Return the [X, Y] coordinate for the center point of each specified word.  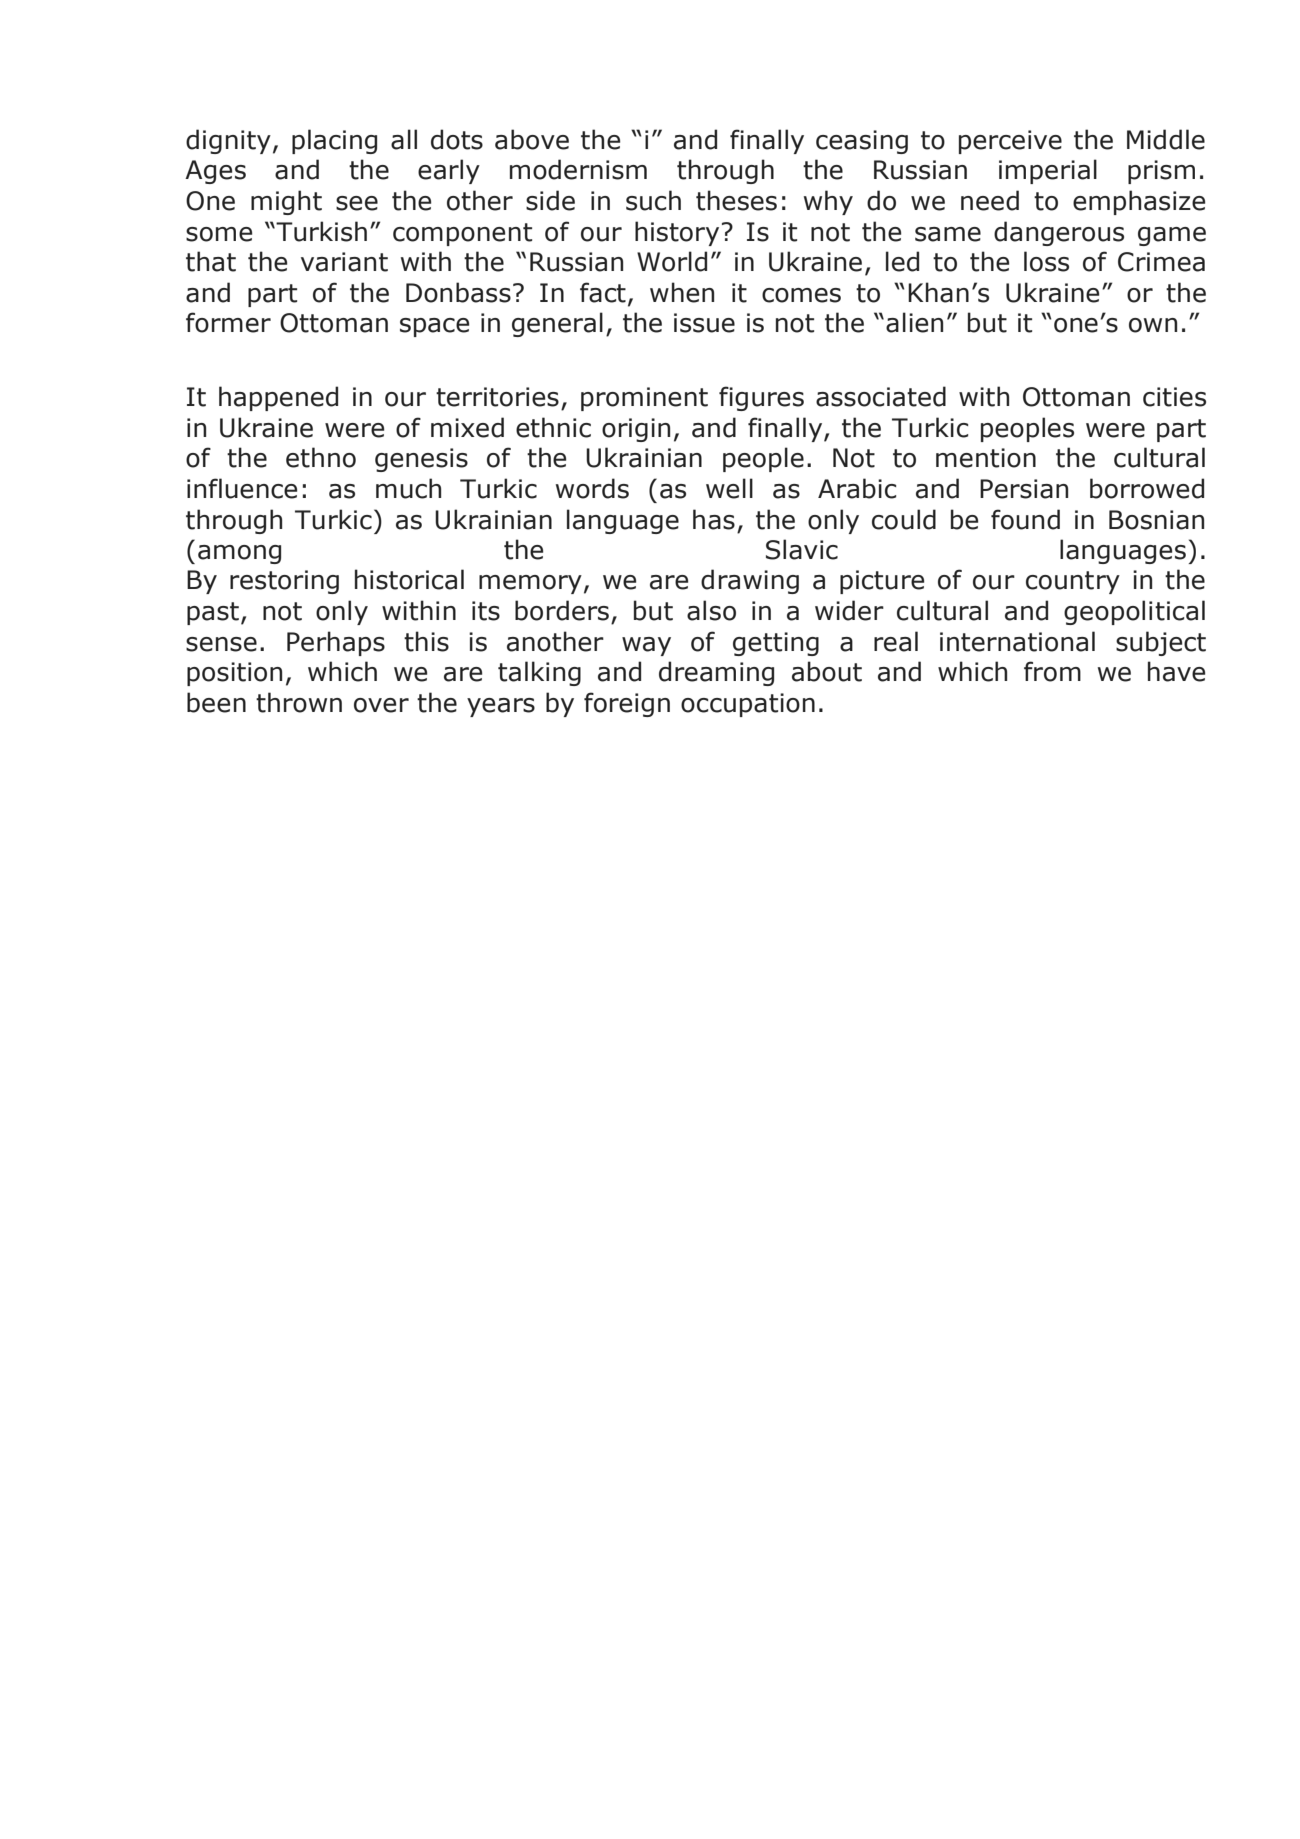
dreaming [716, 673]
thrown [299, 702]
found [1025, 519]
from [1052, 671]
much [408, 488]
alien [914, 322]
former [228, 322]
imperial [1048, 171]
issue [704, 323]
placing [334, 141]
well [729, 488]
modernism [578, 169]
